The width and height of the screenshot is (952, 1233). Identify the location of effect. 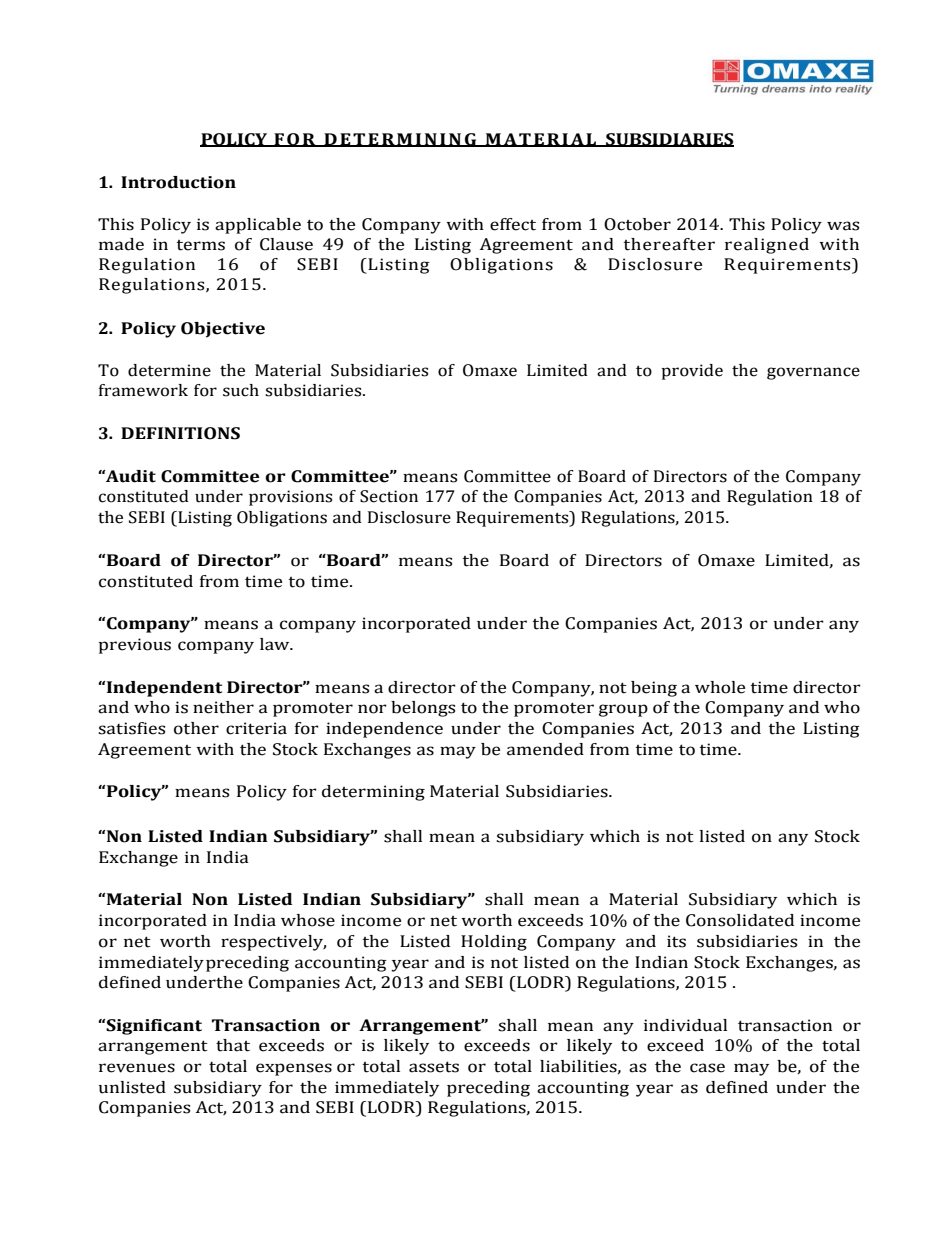
(513, 224).
